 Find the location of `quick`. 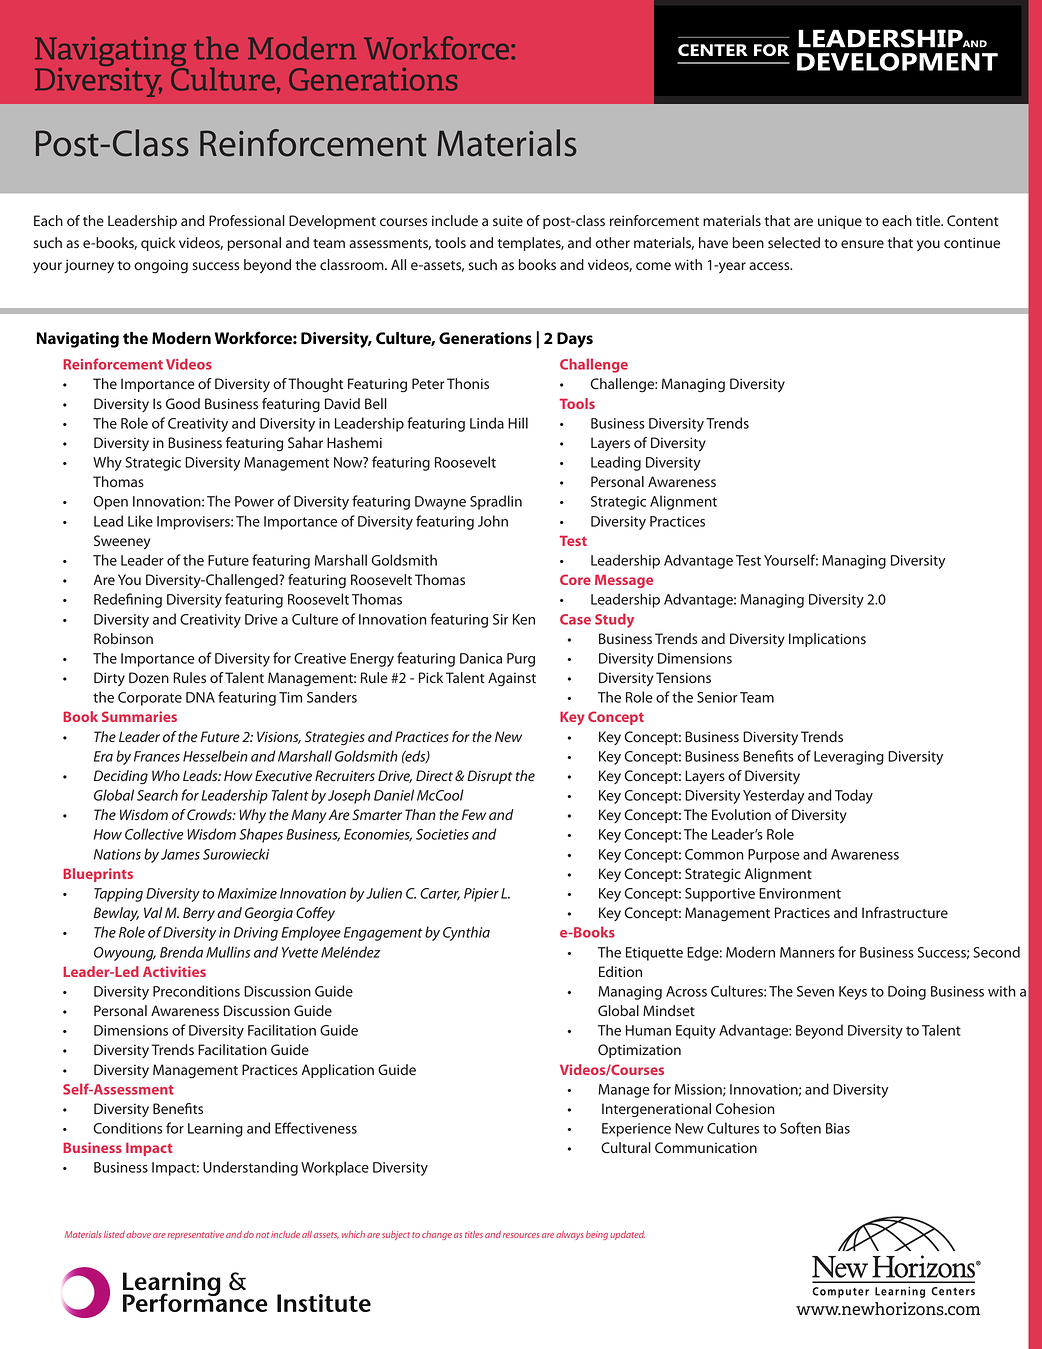

quick is located at coordinates (158, 244).
